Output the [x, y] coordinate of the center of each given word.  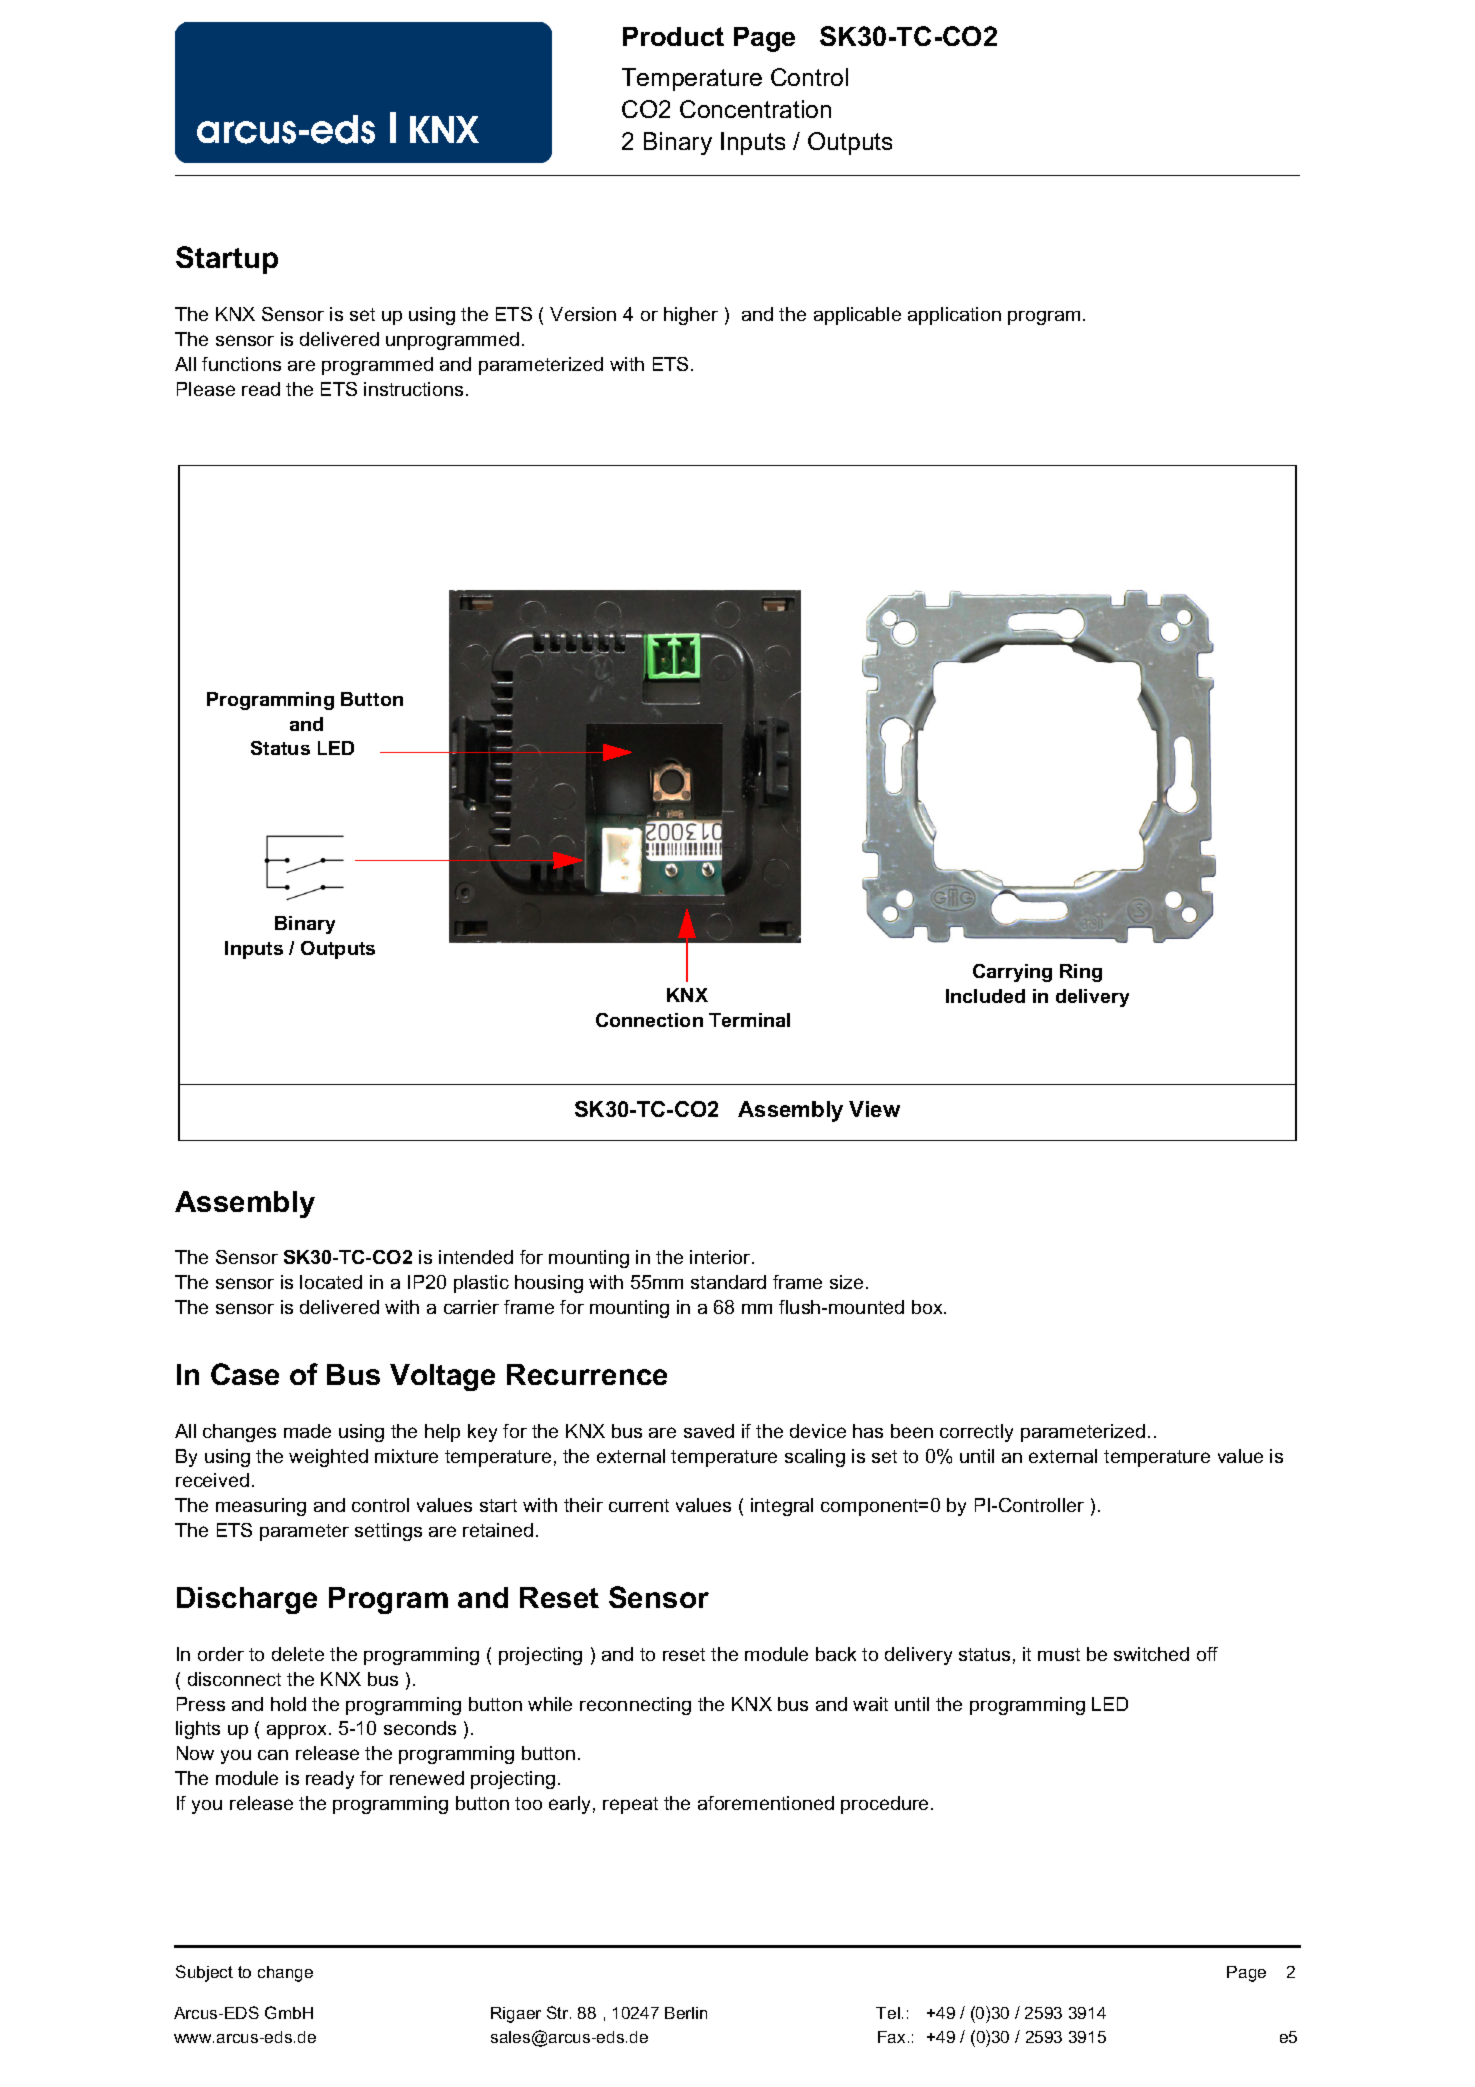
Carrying [1012, 973]
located [331, 1282]
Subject [204, 1973]
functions [241, 364]
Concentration [755, 109]
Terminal [749, 1020]
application [954, 316]
